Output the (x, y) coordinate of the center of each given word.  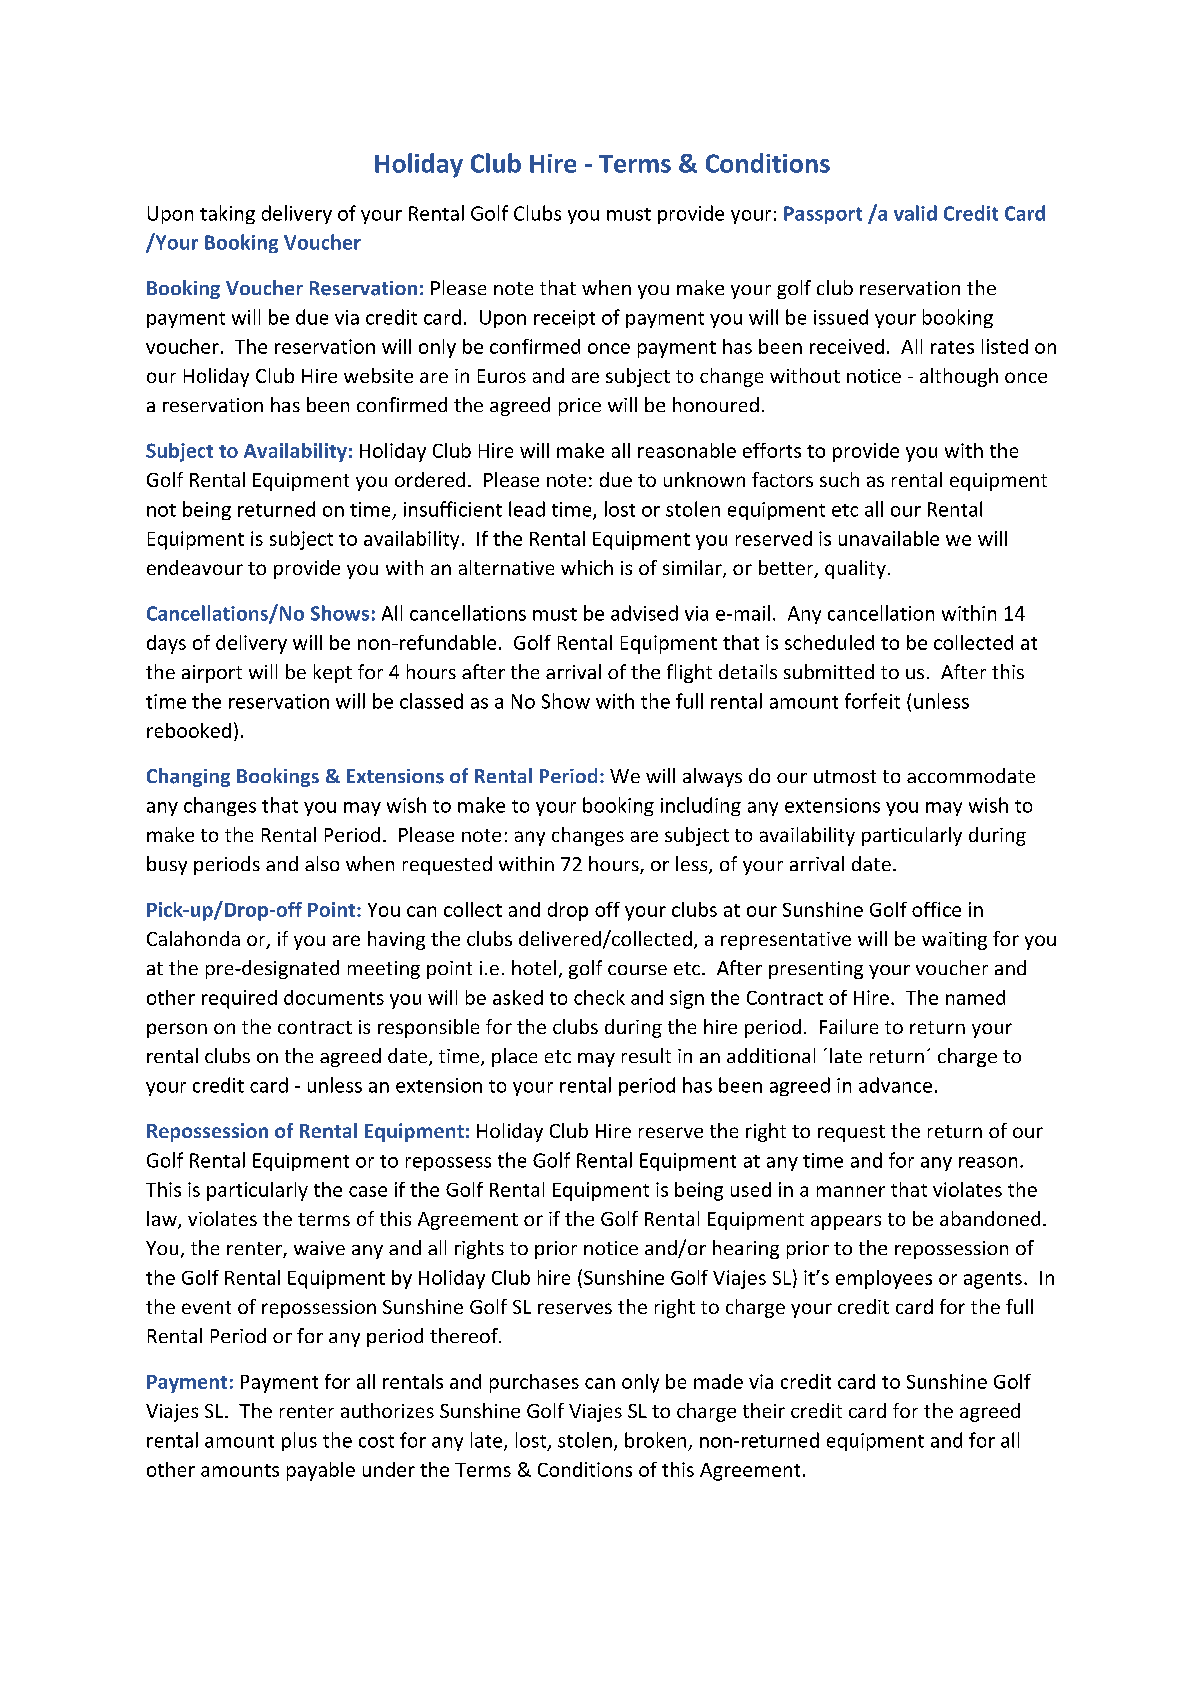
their (764, 1410)
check (599, 997)
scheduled (829, 642)
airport (212, 674)
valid (915, 213)
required (239, 999)
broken (655, 1440)
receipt (564, 319)
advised (644, 613)
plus (299, 1441)
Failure (849, 1026)
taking (227, 214)
